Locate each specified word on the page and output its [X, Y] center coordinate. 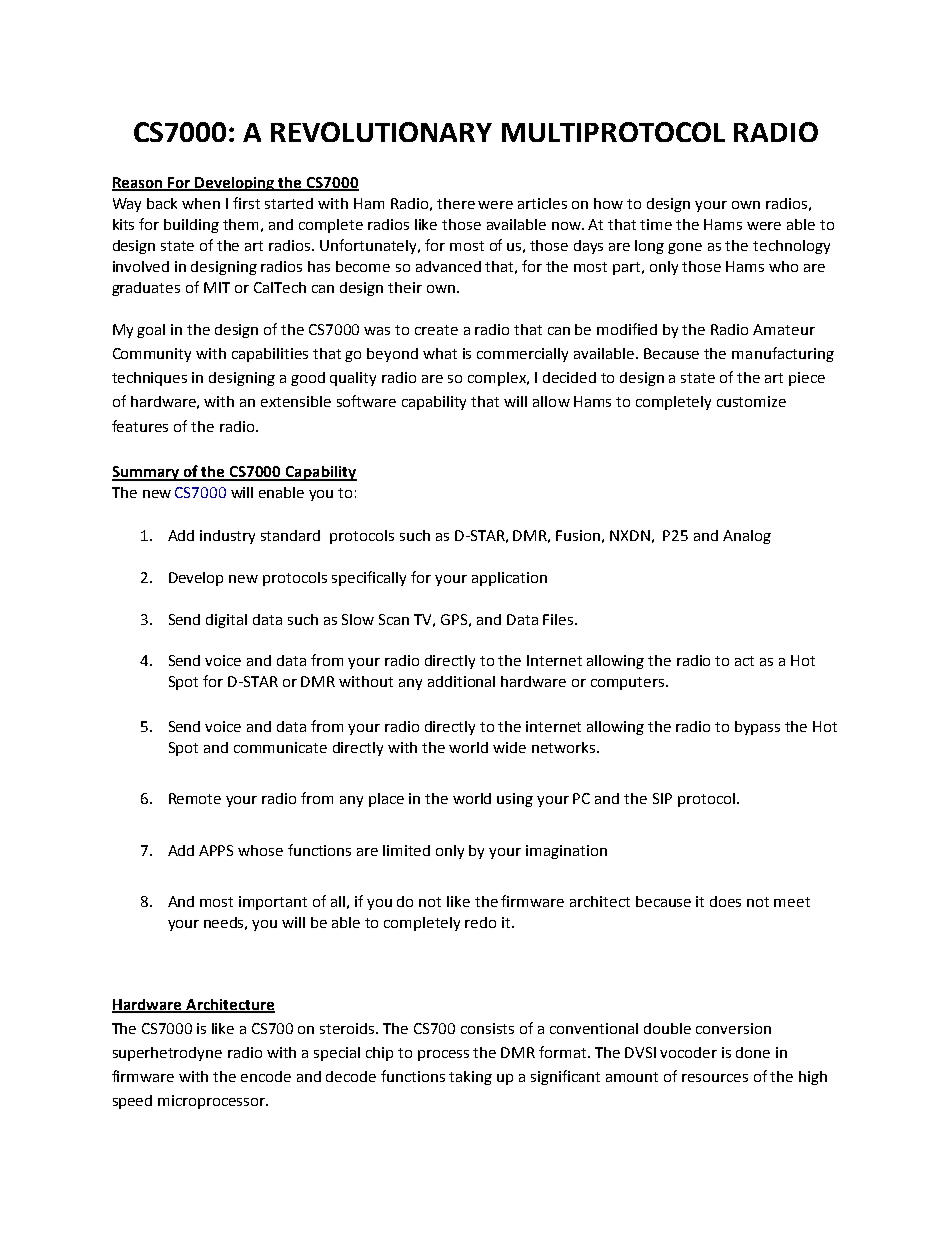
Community [152, 355]
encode [266, 1076]
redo [480, 922]
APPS [216, 850]
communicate [280, 747]
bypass [757, 728]
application [509, 579]
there [456, 203]
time [656, 224]
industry [227, 537]
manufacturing [783, 354]
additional [461, 681]
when [201, 203]
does [725, 901]
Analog [747, 537]
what [440, 353]
